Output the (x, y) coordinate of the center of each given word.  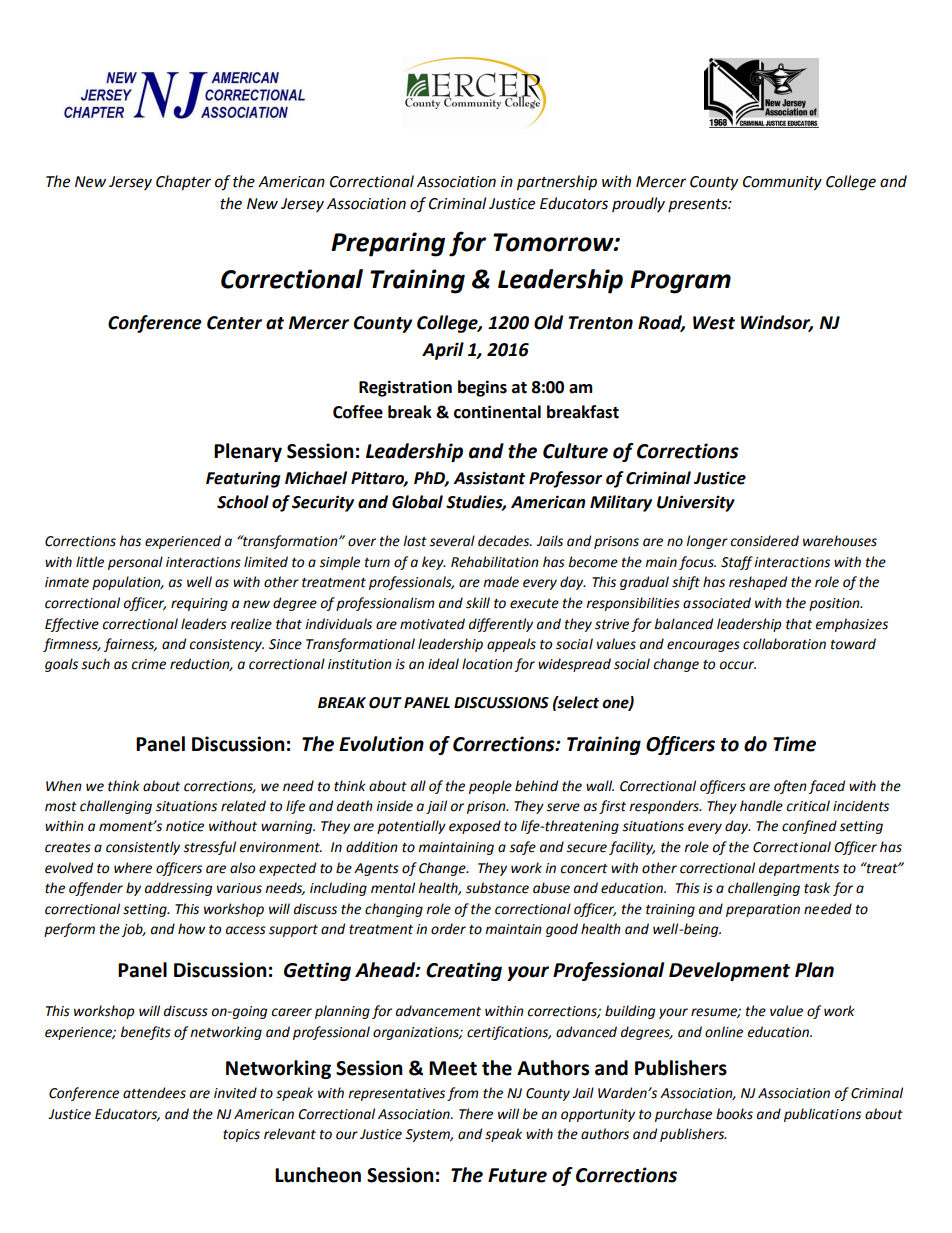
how (191, 929)
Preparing (388, 244)
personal (135, 563)
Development (729, 971)
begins (482, 388)
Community (782, 183)
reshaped (758, 583)
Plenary (248, 452)
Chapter (183, 183)
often (790, 787)
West (714, 323)
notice (185, 826)
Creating (464, 971)
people (490, 787)
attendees (154, 1093)
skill (478, 603)
